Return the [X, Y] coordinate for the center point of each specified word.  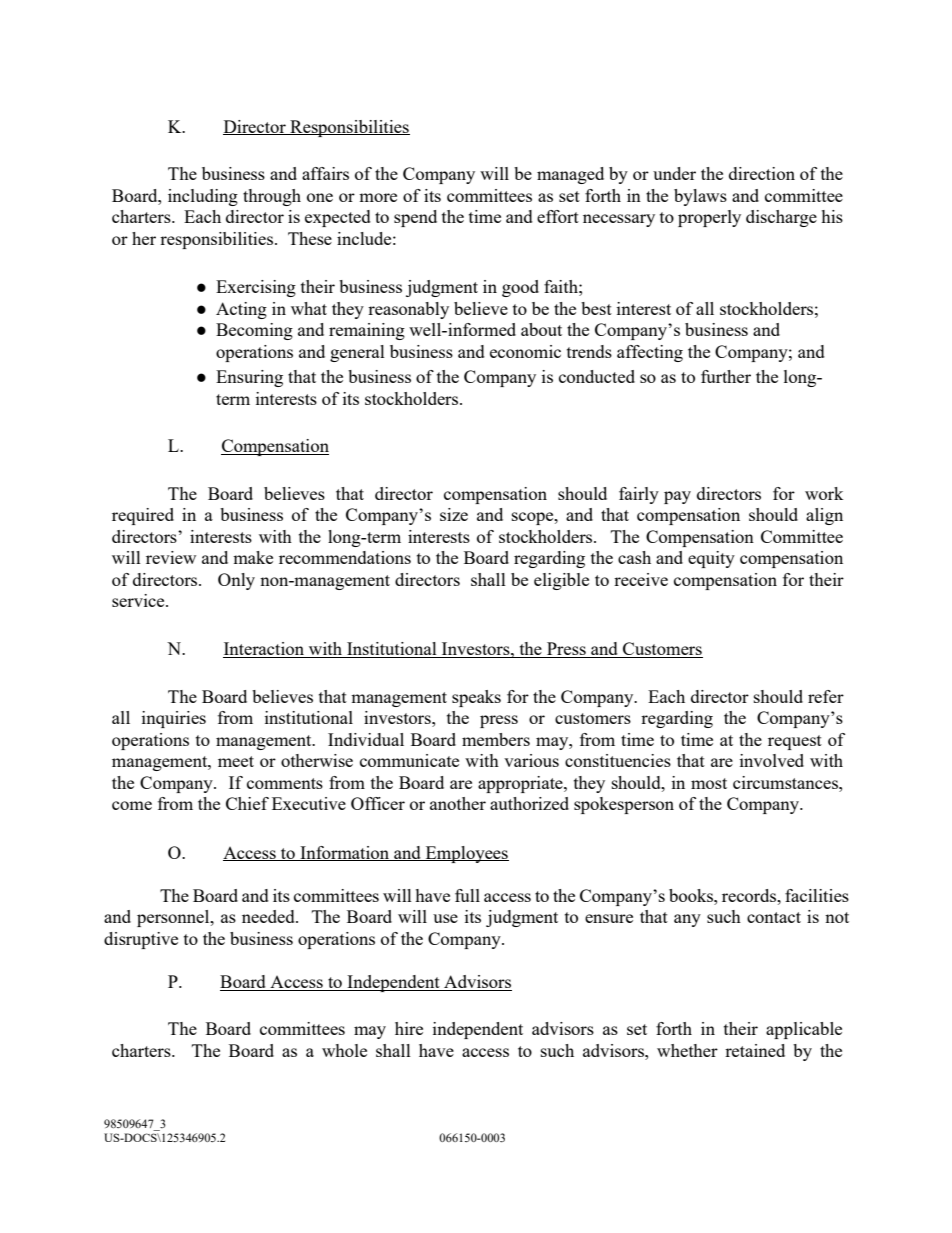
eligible [561, 581]
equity [711, 559]
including [203, 197]
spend [415, 218]
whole [344, 1050]
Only [236, 581]
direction [762, 173]
